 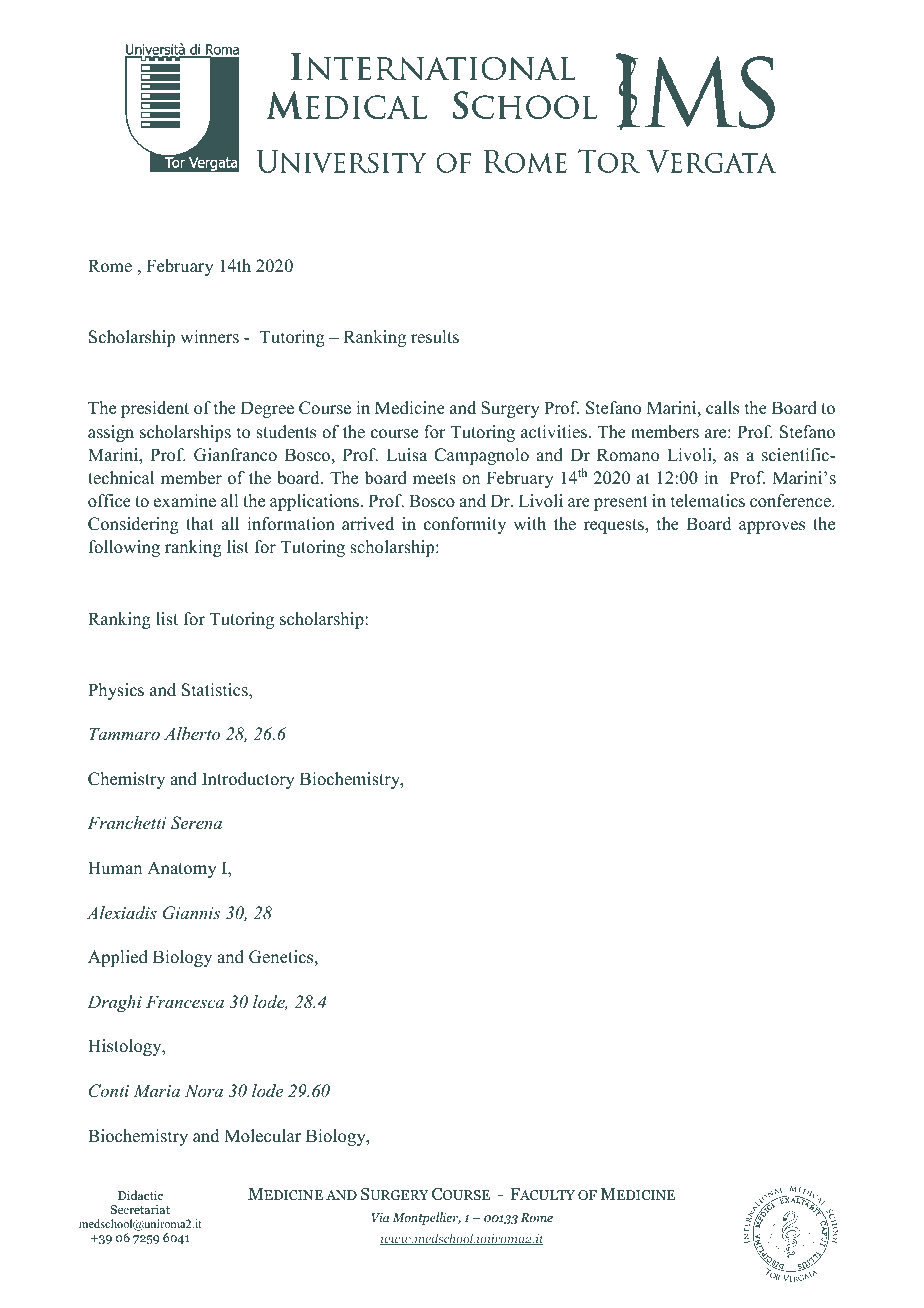 What do you see at coordinates (426, 1218) in the page?
I see `Montpellier` at bounding box center [426, 1218].
